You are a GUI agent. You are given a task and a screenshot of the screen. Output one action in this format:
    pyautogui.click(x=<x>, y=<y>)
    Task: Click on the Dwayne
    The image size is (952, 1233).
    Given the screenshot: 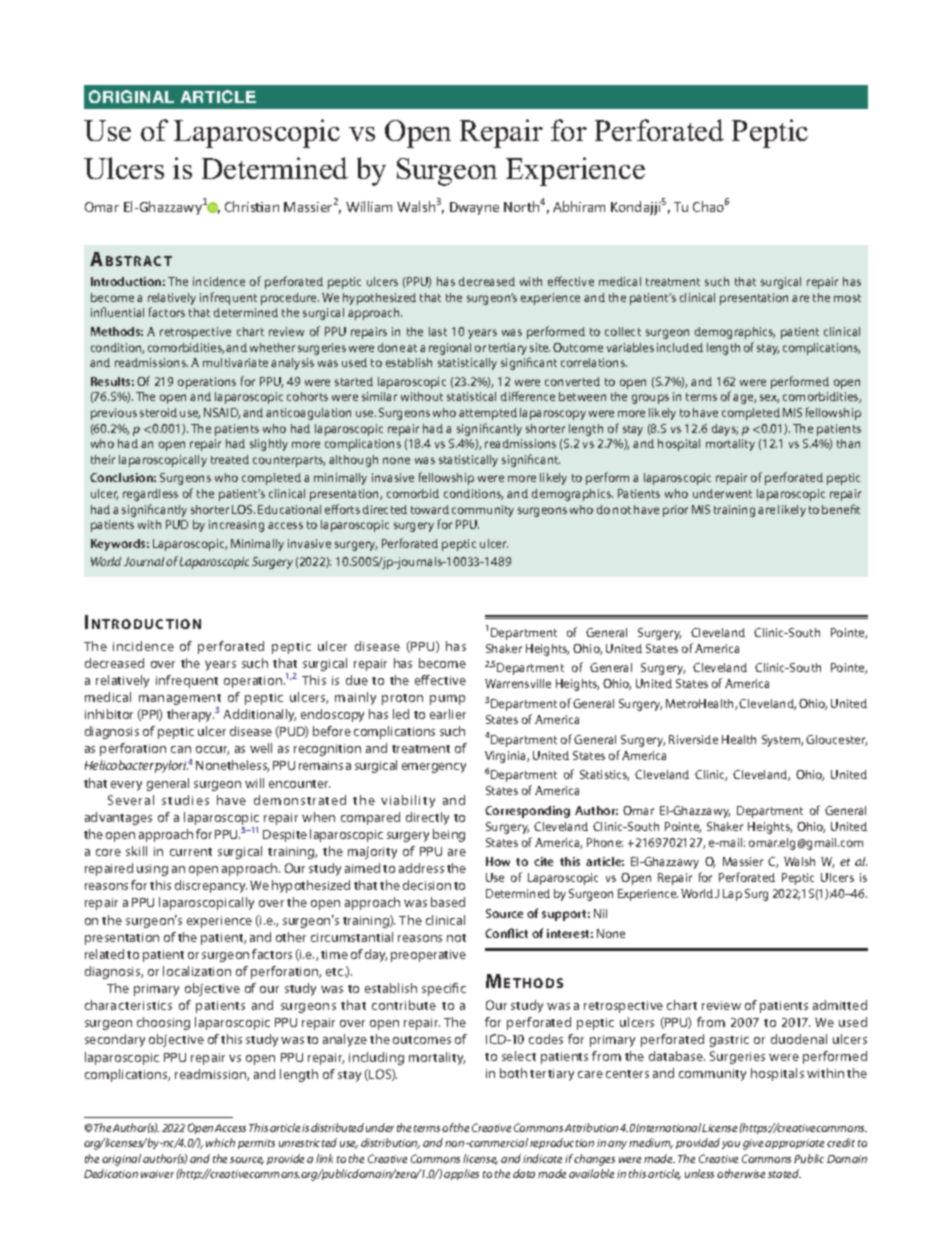 What is the action you would take?
    pyautogui.click(x=474, y=208)
